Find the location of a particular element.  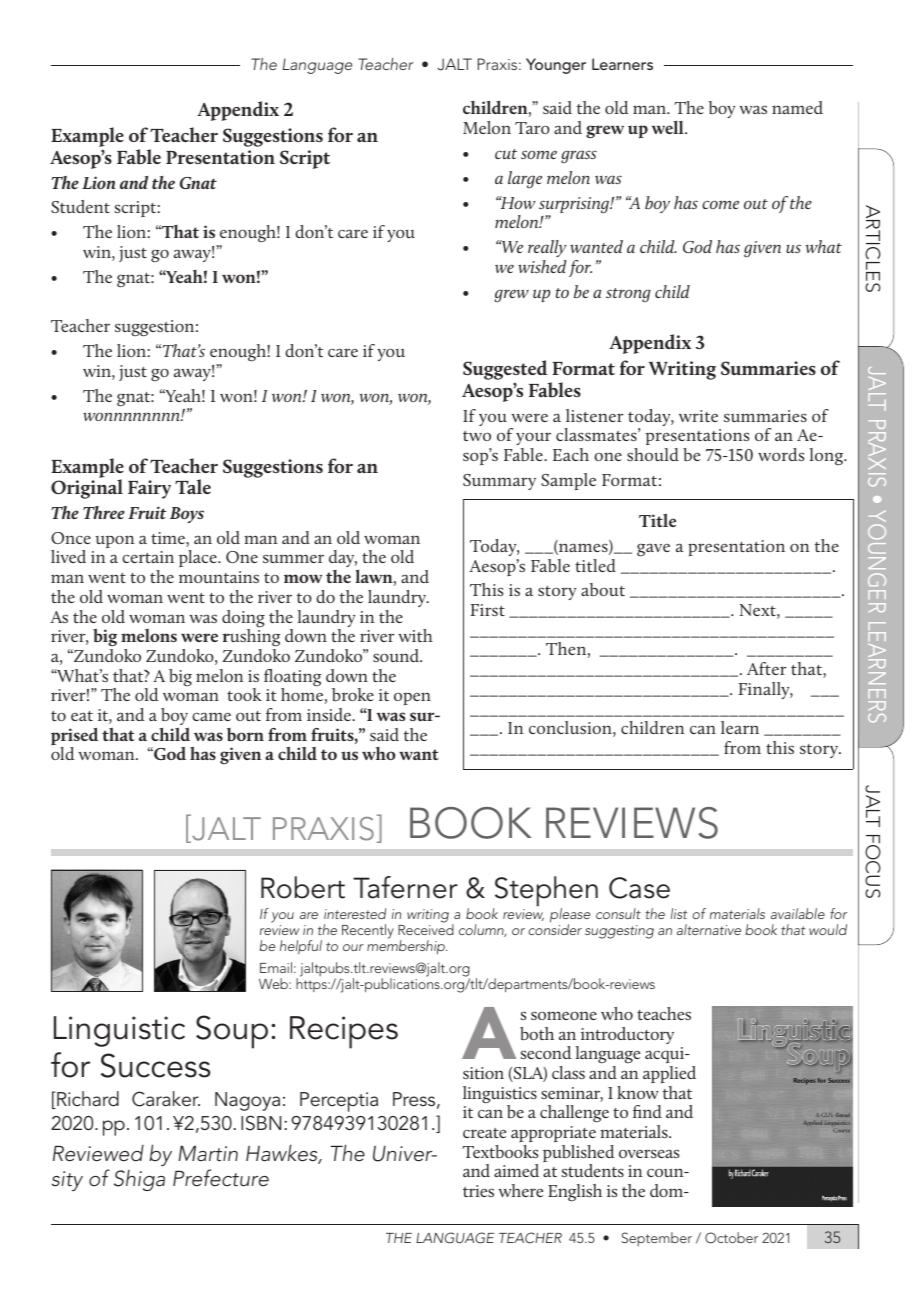

After is located at coordinates (766, 668).
